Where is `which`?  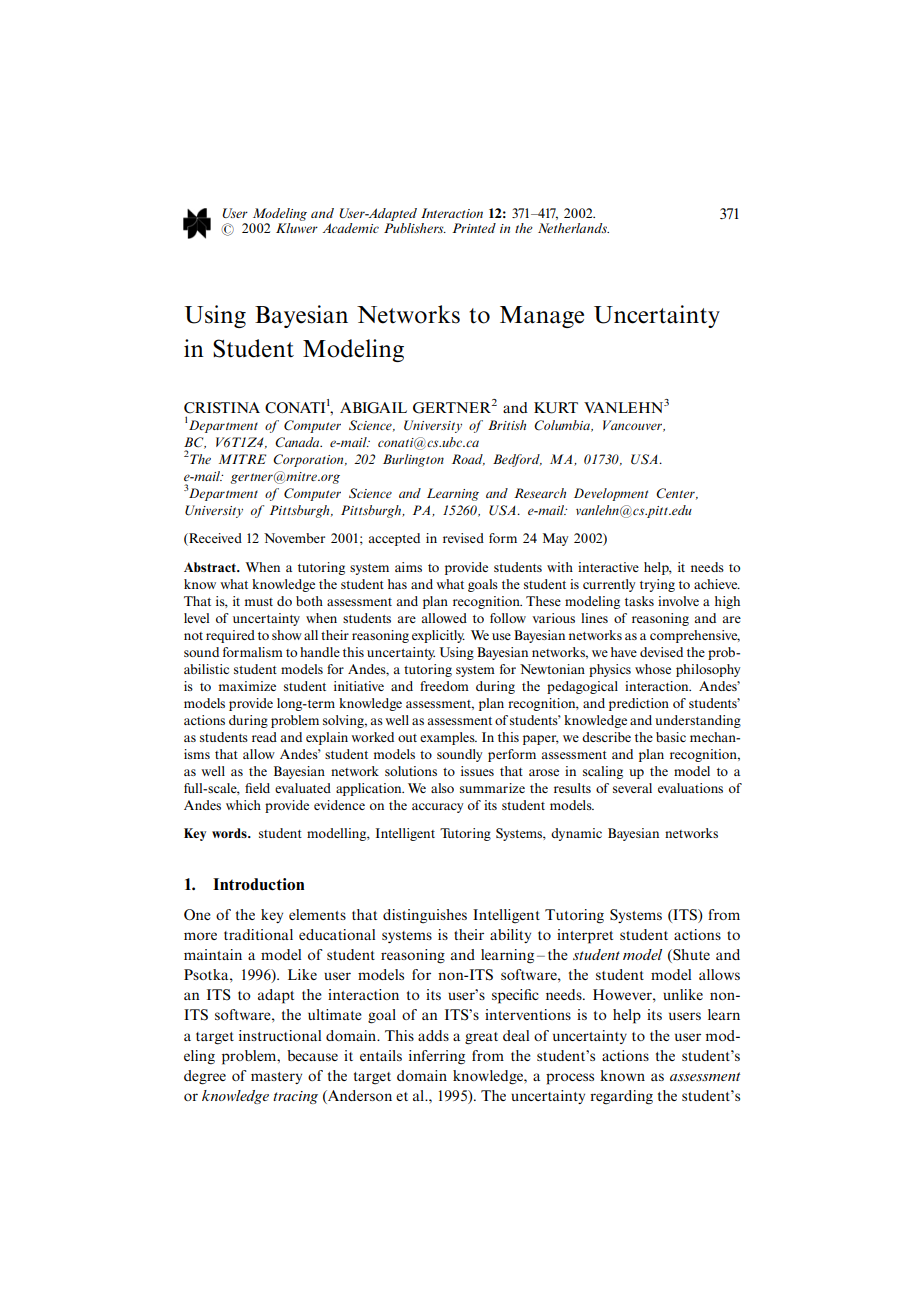 which is located at coordinates (243, 805).
